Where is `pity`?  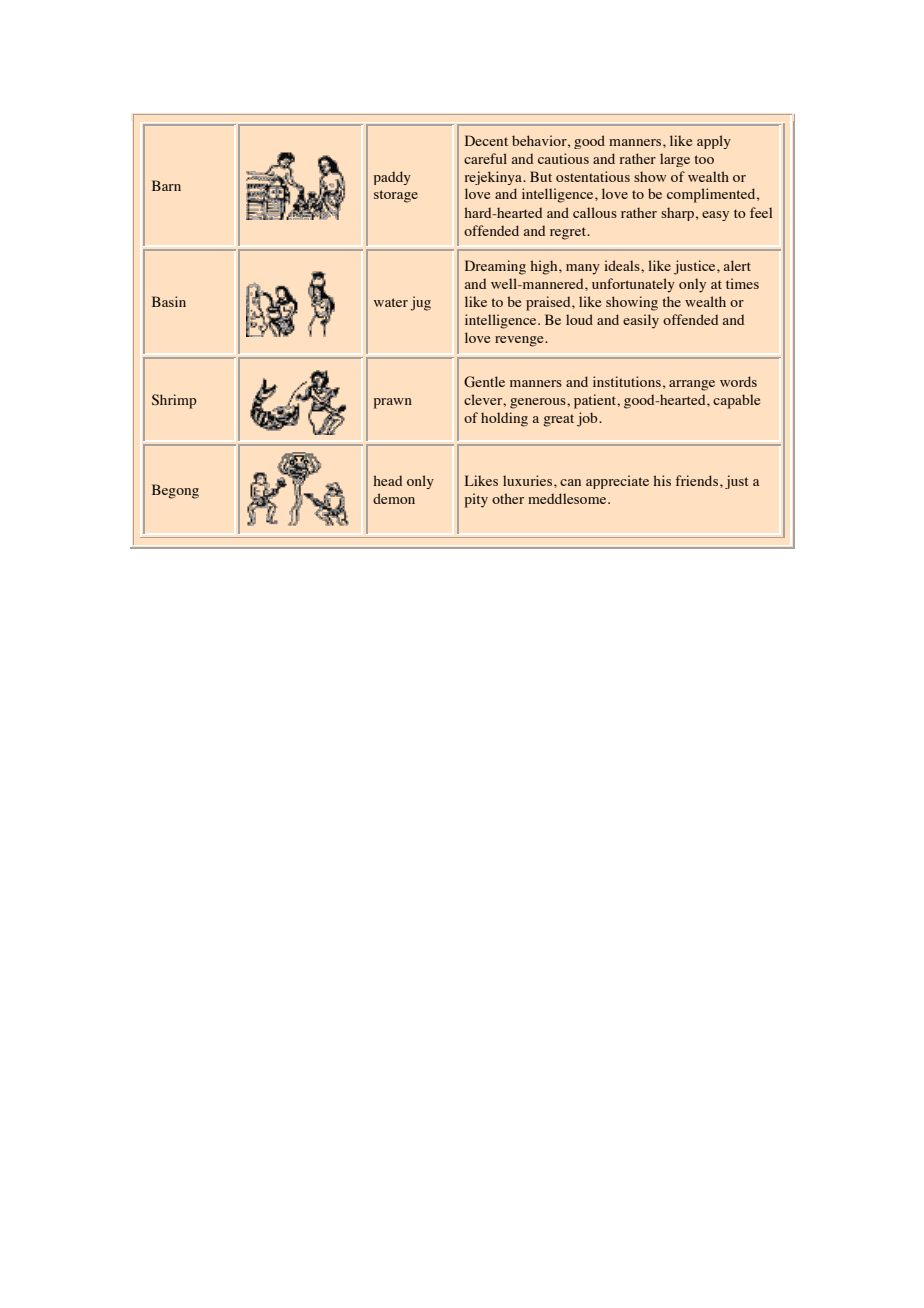 pity is located at coordinates (476, 500).
